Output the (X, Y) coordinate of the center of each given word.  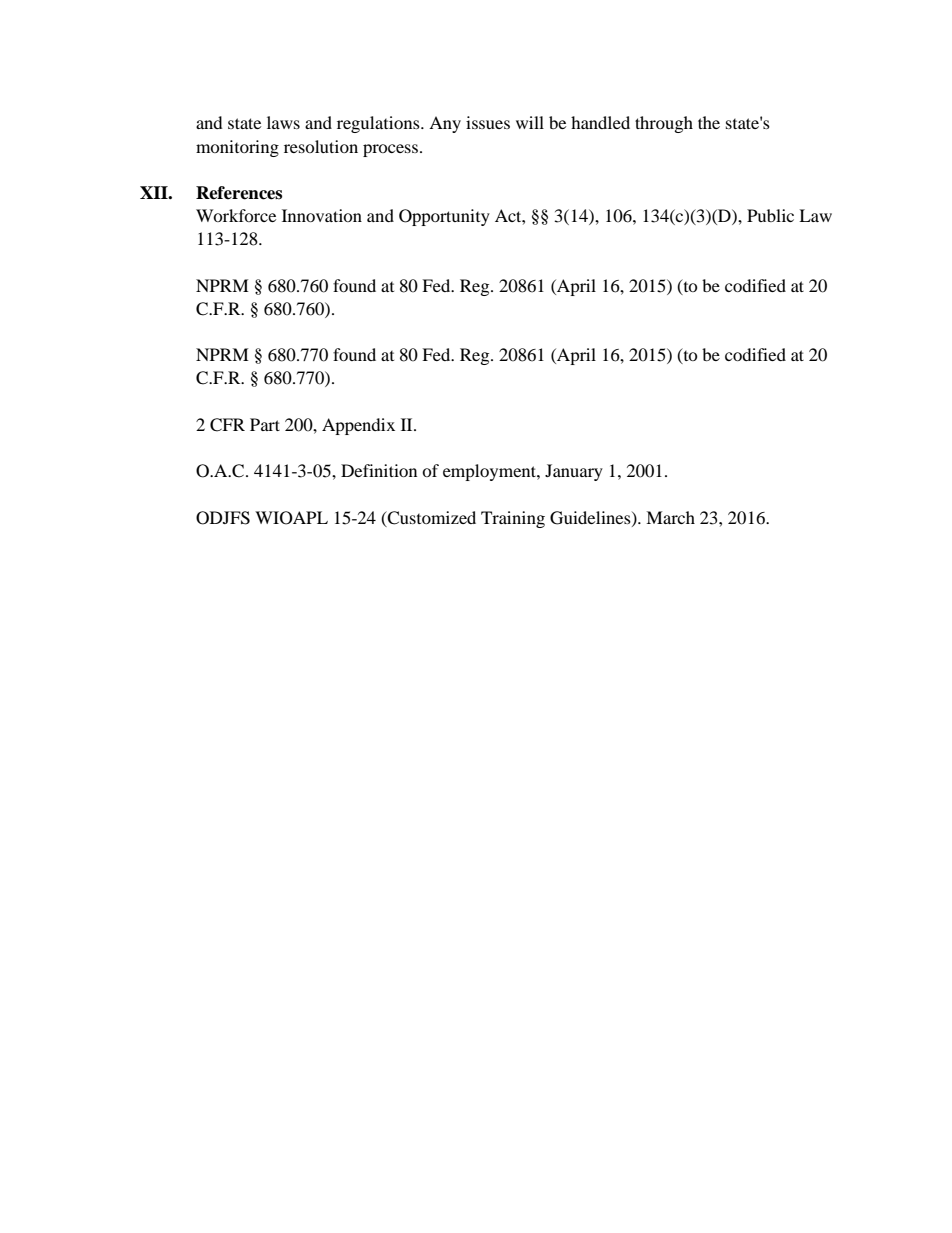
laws (283, 122)
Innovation (322, 215)
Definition (379, 470)
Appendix (358, 426)
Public (770, 215)
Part (265, 424)
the (709, 122)
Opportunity (444, 217)
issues (488, 122)
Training (513, 519)
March (670, 517)
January (574, 472)
